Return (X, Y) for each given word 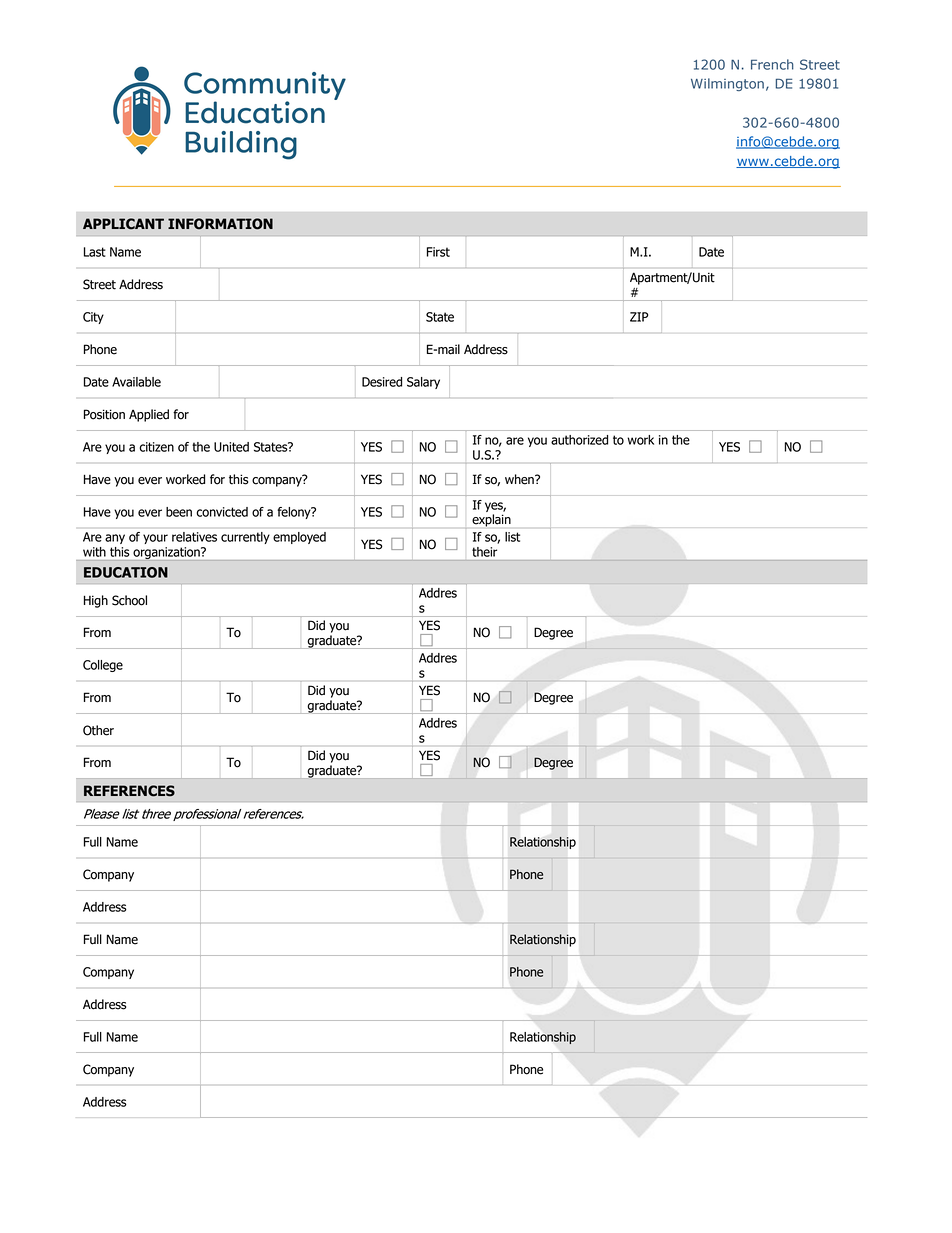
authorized (579, 440)
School (129, 600)
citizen (156, 447)
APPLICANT (123, 224)
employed (299, 538)
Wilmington (727, 84)
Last (95, 252)
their (484, 552)
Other (98, 730)
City (93, 318)
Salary (423, 383)
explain (491, 520)
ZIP (639, 317)
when (520, 479)
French (772, 64)
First (438, 252)
